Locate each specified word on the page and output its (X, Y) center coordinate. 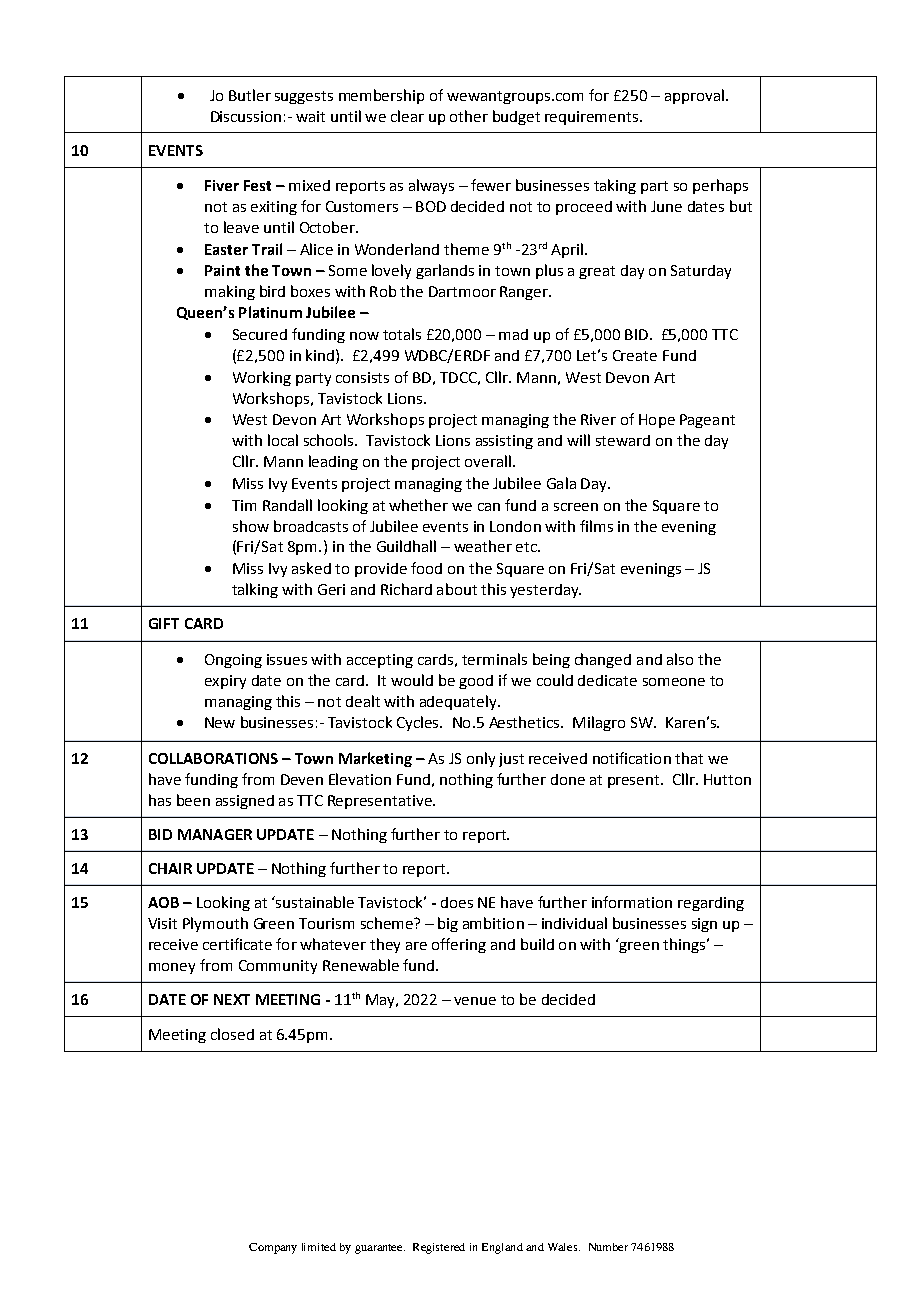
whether (418, 505)
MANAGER (215, 834)
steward (623, 440)
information (632, 902)
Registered (439, 1248)
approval (694, 96)
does (457, 902)
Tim (244, 505)
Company (273, 1248)
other (469, 116)
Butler (250, 95)
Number (608, 1247)
